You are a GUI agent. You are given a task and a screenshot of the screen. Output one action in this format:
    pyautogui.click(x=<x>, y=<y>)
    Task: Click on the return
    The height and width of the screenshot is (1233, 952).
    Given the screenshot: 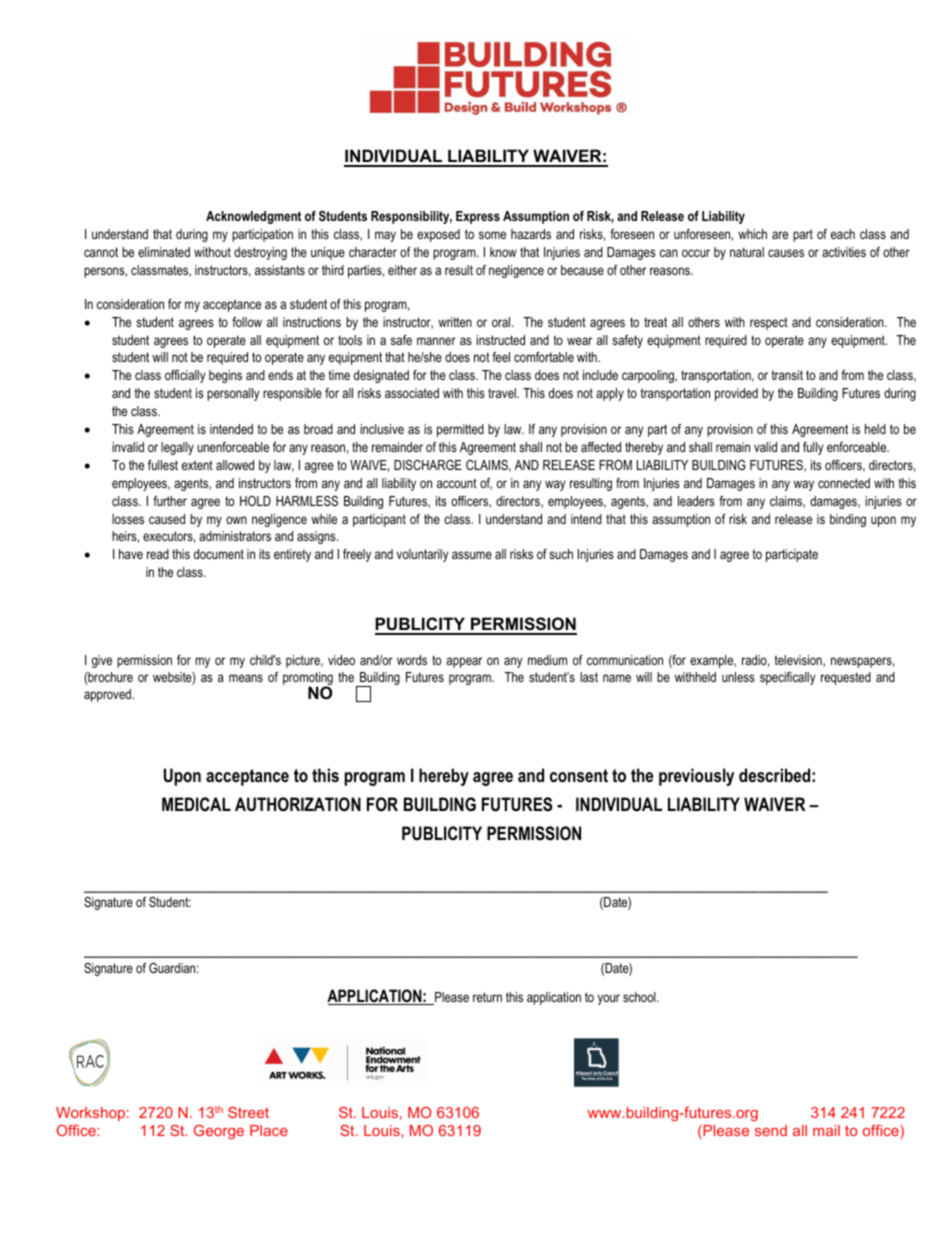 What is the action you would take?
    pyautogui.click(x=487, y=997)
